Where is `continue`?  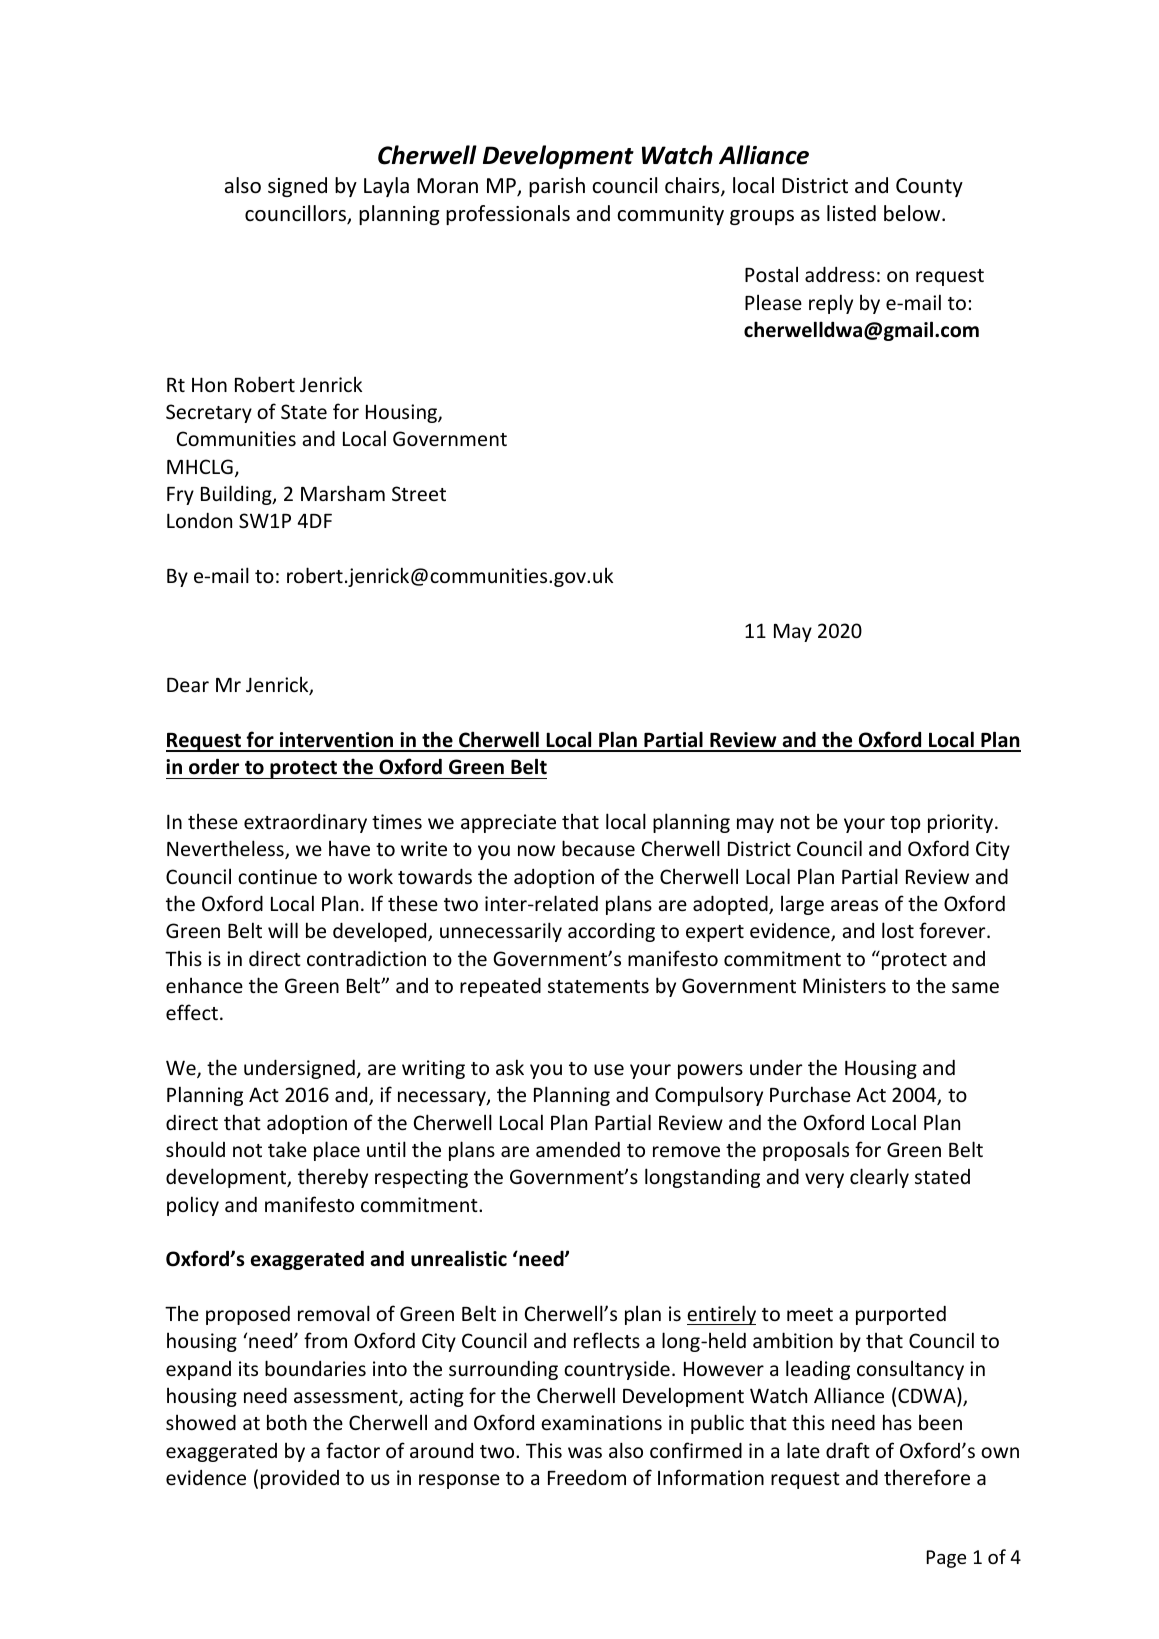
continue is located at coordinates (277, 876).
